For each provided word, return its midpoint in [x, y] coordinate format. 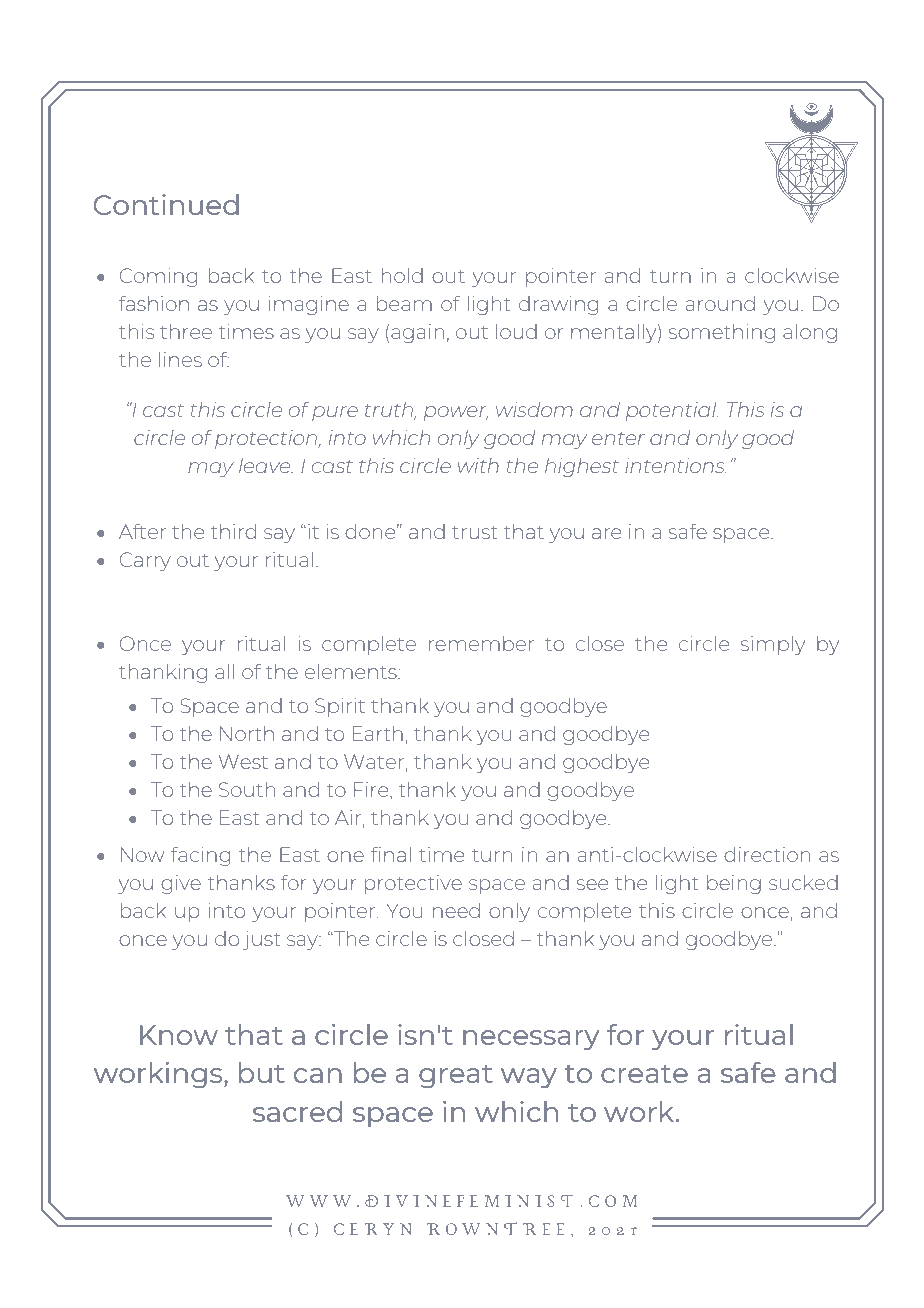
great [456, 1077]
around [720, 303]
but [262, 1072]
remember [481, 643]
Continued [166, 204]
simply [773, 645]
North [247, 733]
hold [402, 275]
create [644, 1074]
